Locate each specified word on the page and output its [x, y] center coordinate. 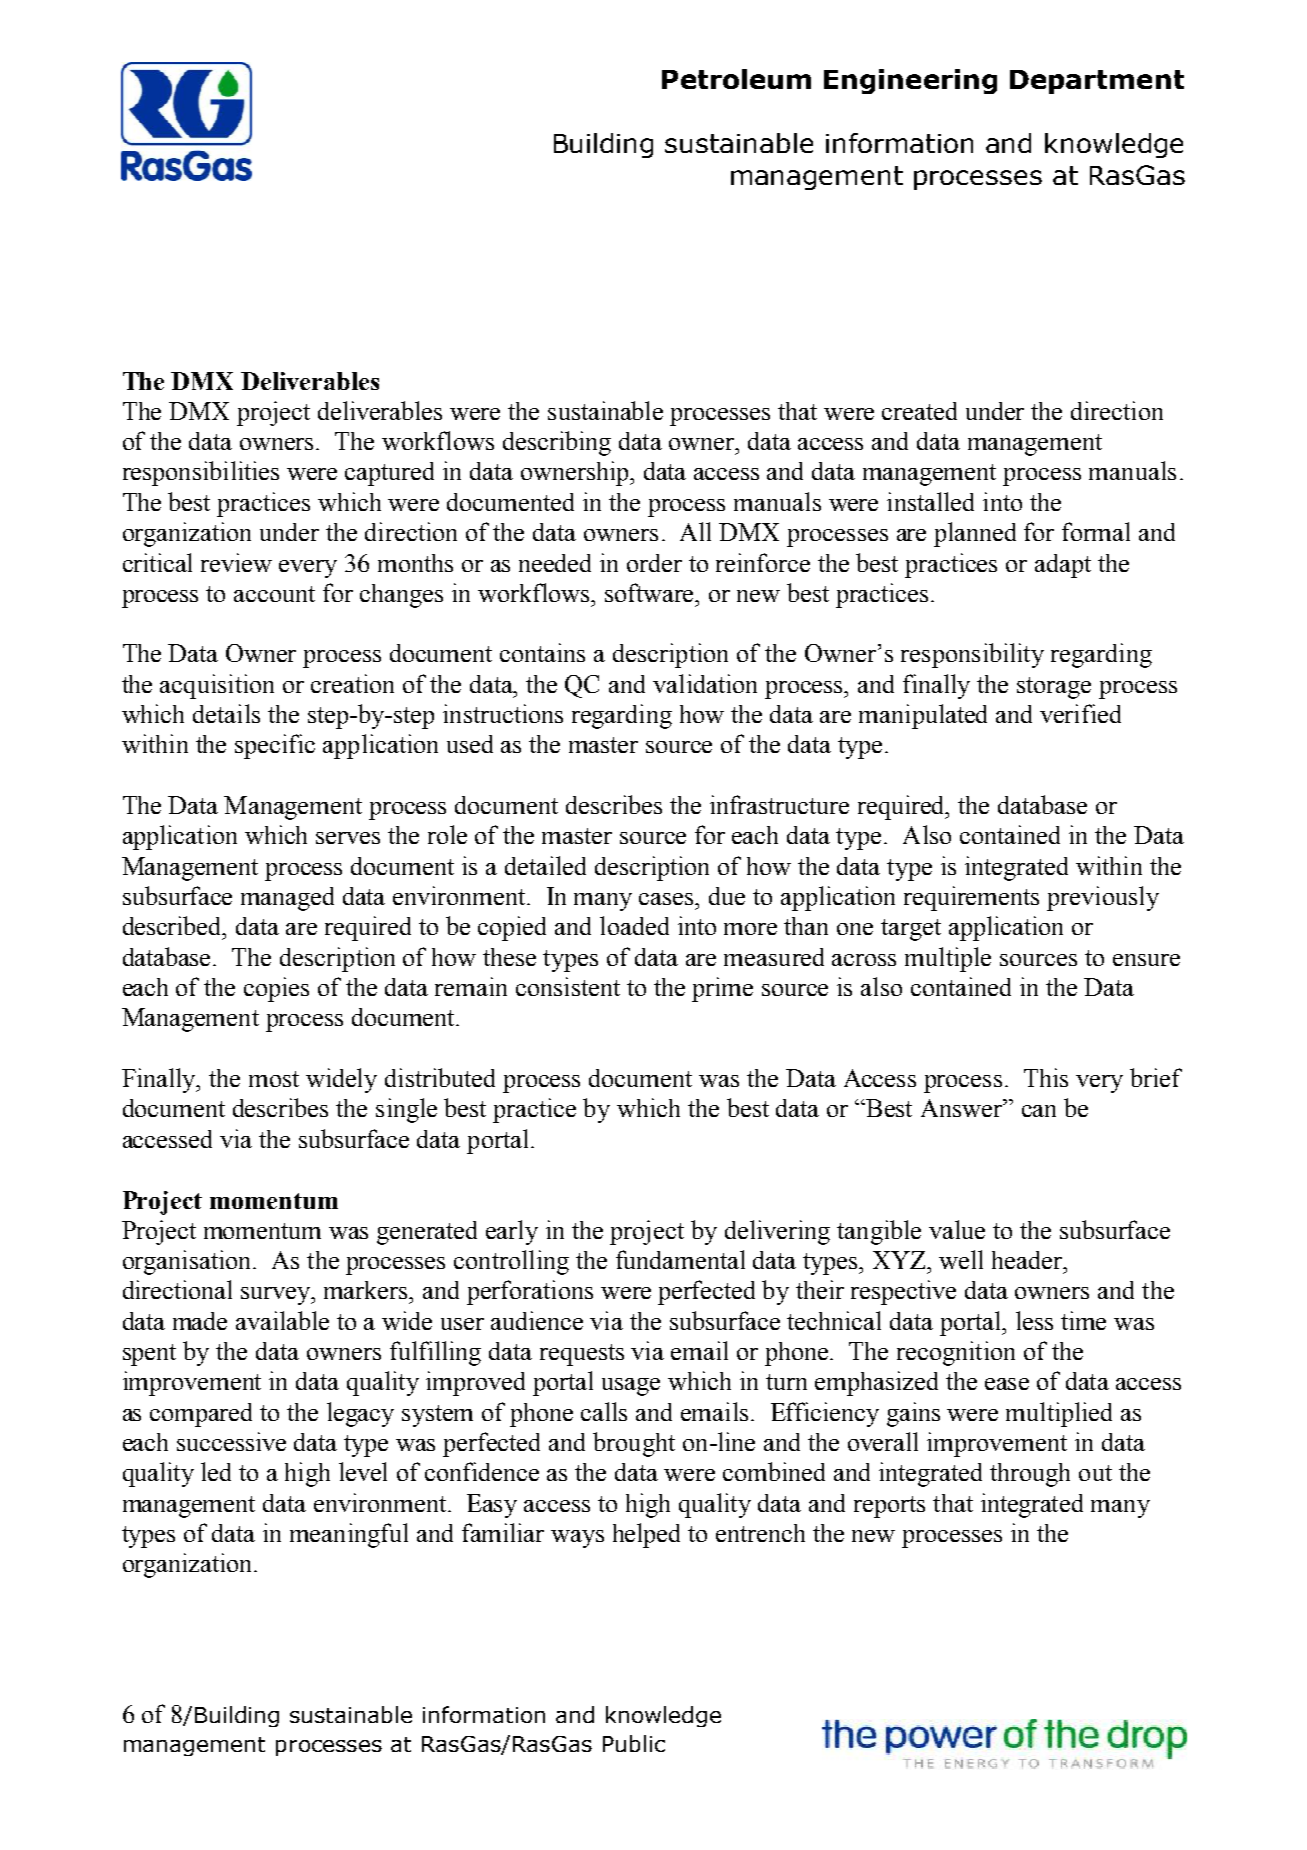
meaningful [349, 1535]
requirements [971, 898]
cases [668, 899]
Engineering [910, 81]
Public [634, 1743]
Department [1097, 82]
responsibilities [201, 473]
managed [287, 899]
